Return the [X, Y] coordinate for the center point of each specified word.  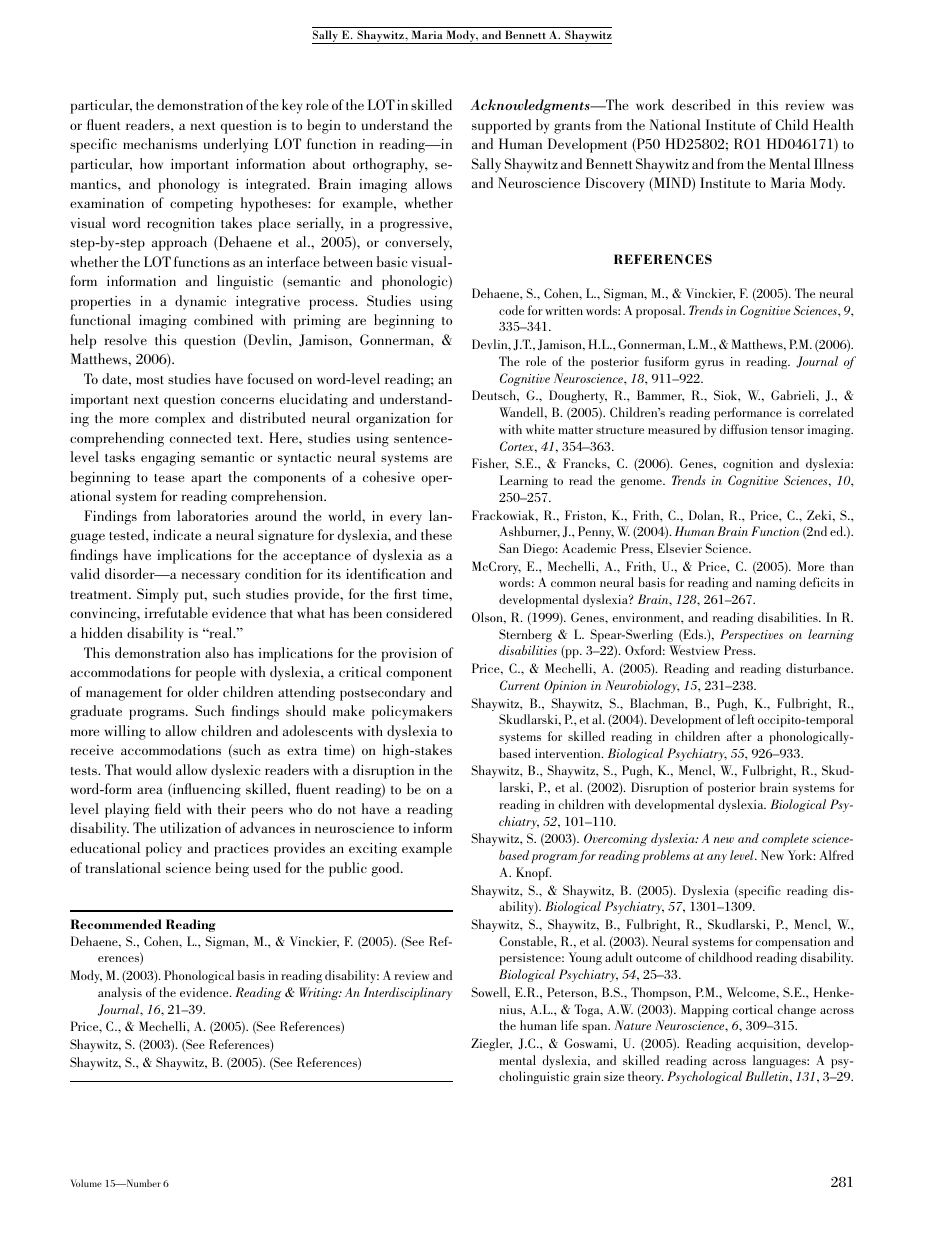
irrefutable [176, 612]
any [717, 858]
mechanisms [160, 143]
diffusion [743, 429]
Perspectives [751, 635]
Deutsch [495, 395]
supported [501, 126]
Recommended [116, 924]
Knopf [533, 873]
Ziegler [491, 1044]
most [150, 380]
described [701, 104]
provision [409, 655]
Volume [86, 1183]
